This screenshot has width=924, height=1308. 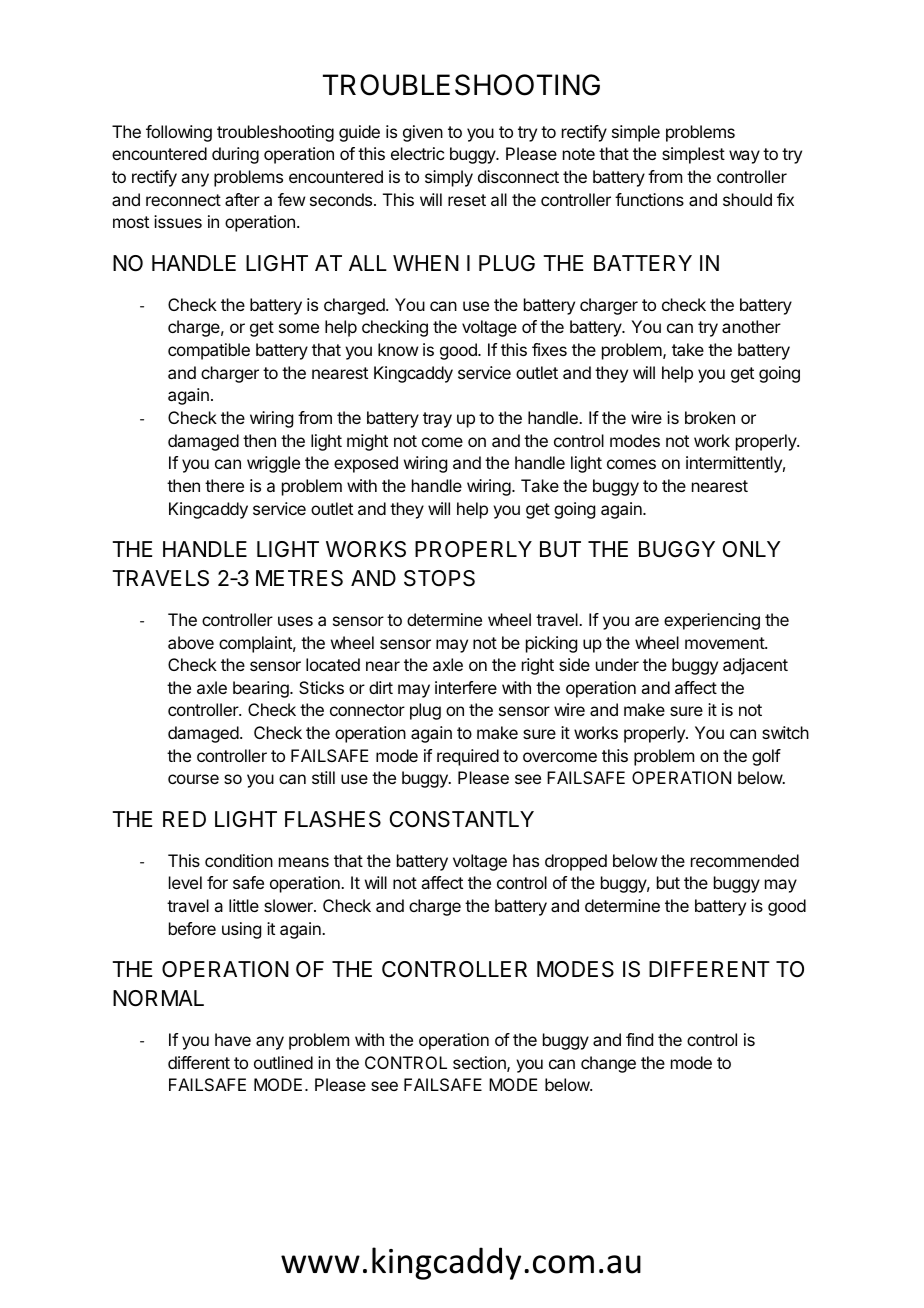 What do you see at coordinates (449, 178) in the screenshot?
I see `simply` at bounding box center [449, 178].
